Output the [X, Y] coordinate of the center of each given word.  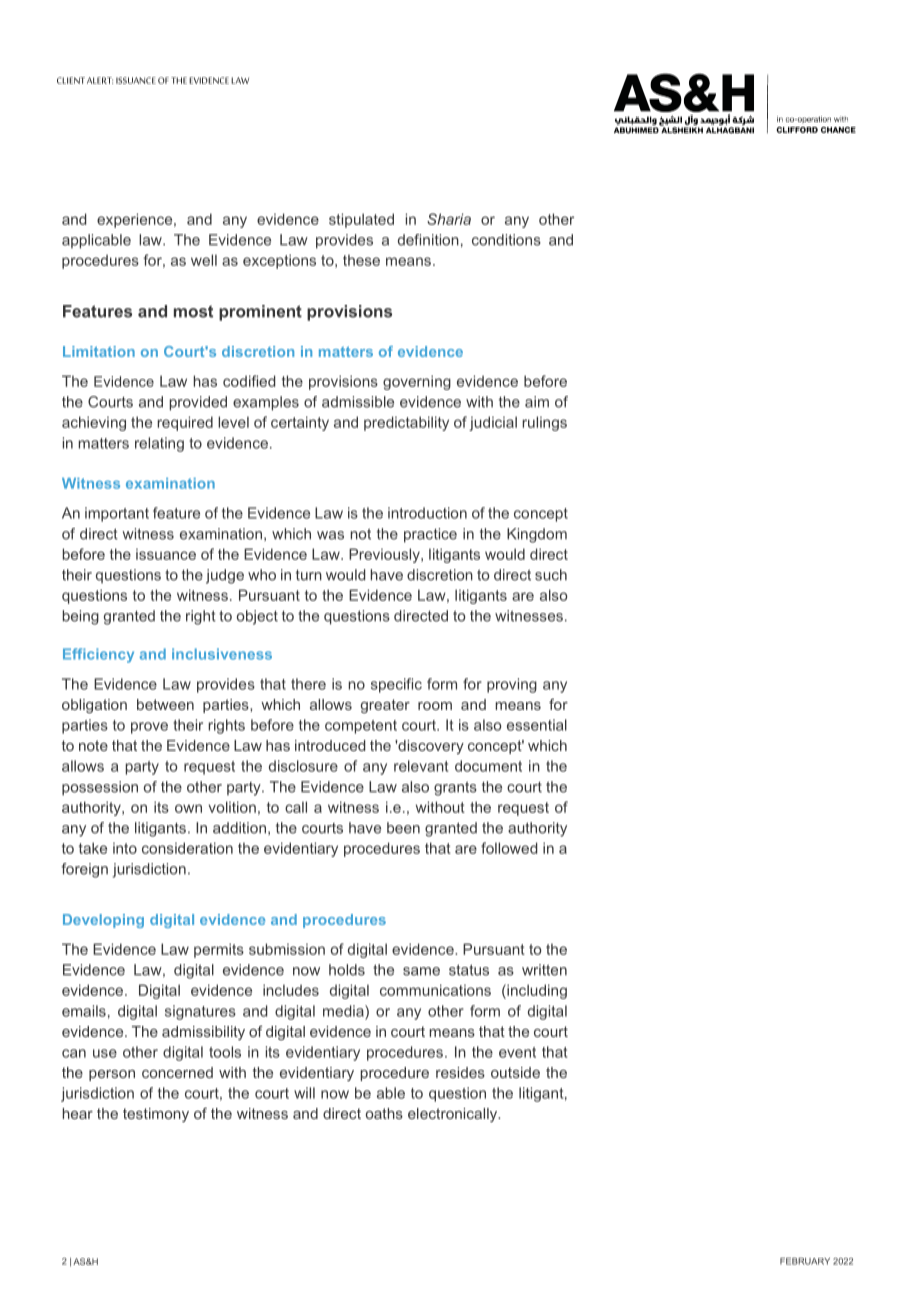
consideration [187, 848]
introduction [427, 513]
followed [509, 848]
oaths [384, 1113]
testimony [156, 1115]
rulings [544, 423]
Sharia [449, 219]
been [403, 828]
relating [159, 444]
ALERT [100, 80]
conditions [506, 240]
